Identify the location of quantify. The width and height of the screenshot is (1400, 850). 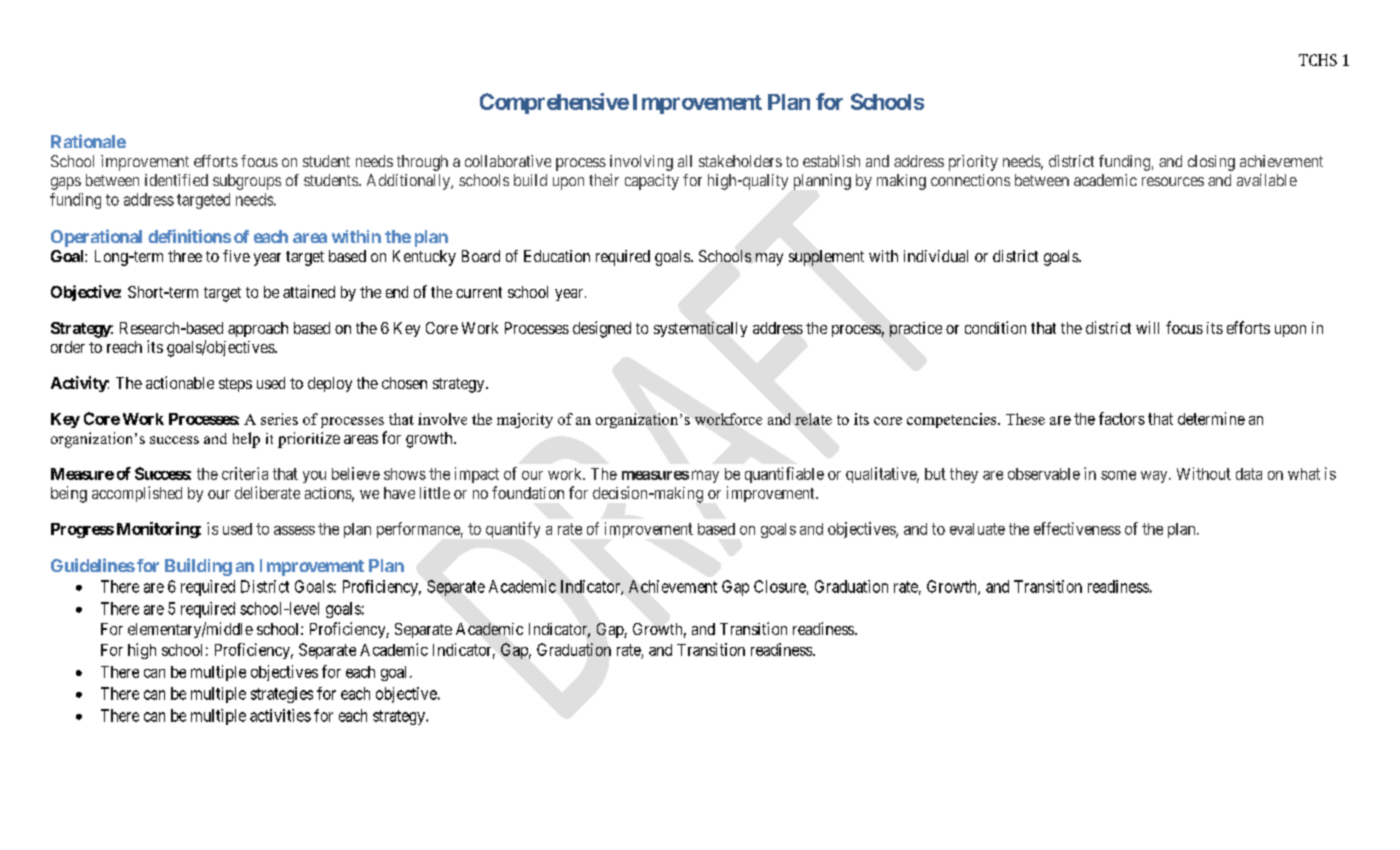
(513, 530).
